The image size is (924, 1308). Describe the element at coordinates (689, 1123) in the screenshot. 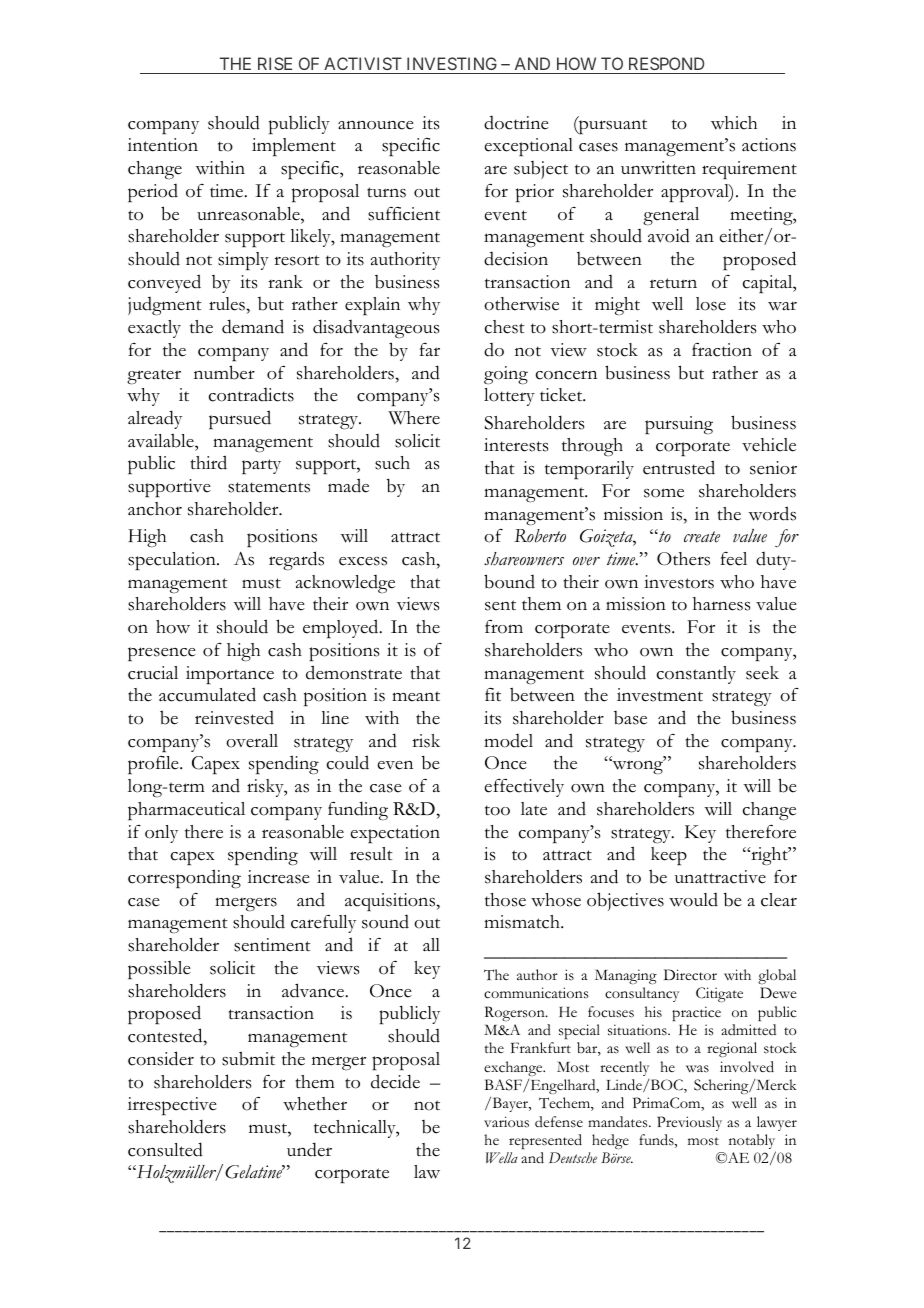

I see `Previously` at that location.
